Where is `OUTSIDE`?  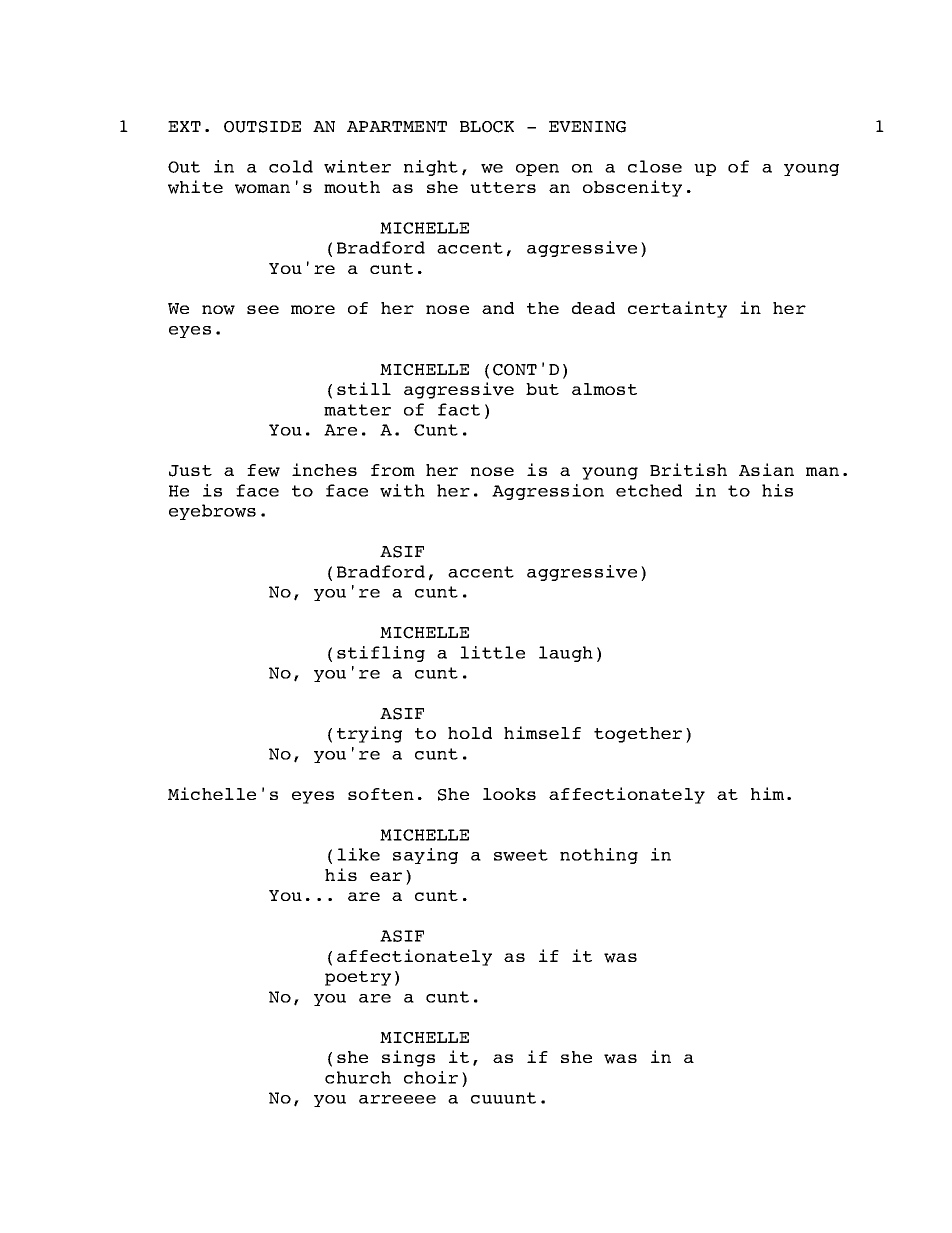
OUTSIDE is located at coordinates (262, 127).
